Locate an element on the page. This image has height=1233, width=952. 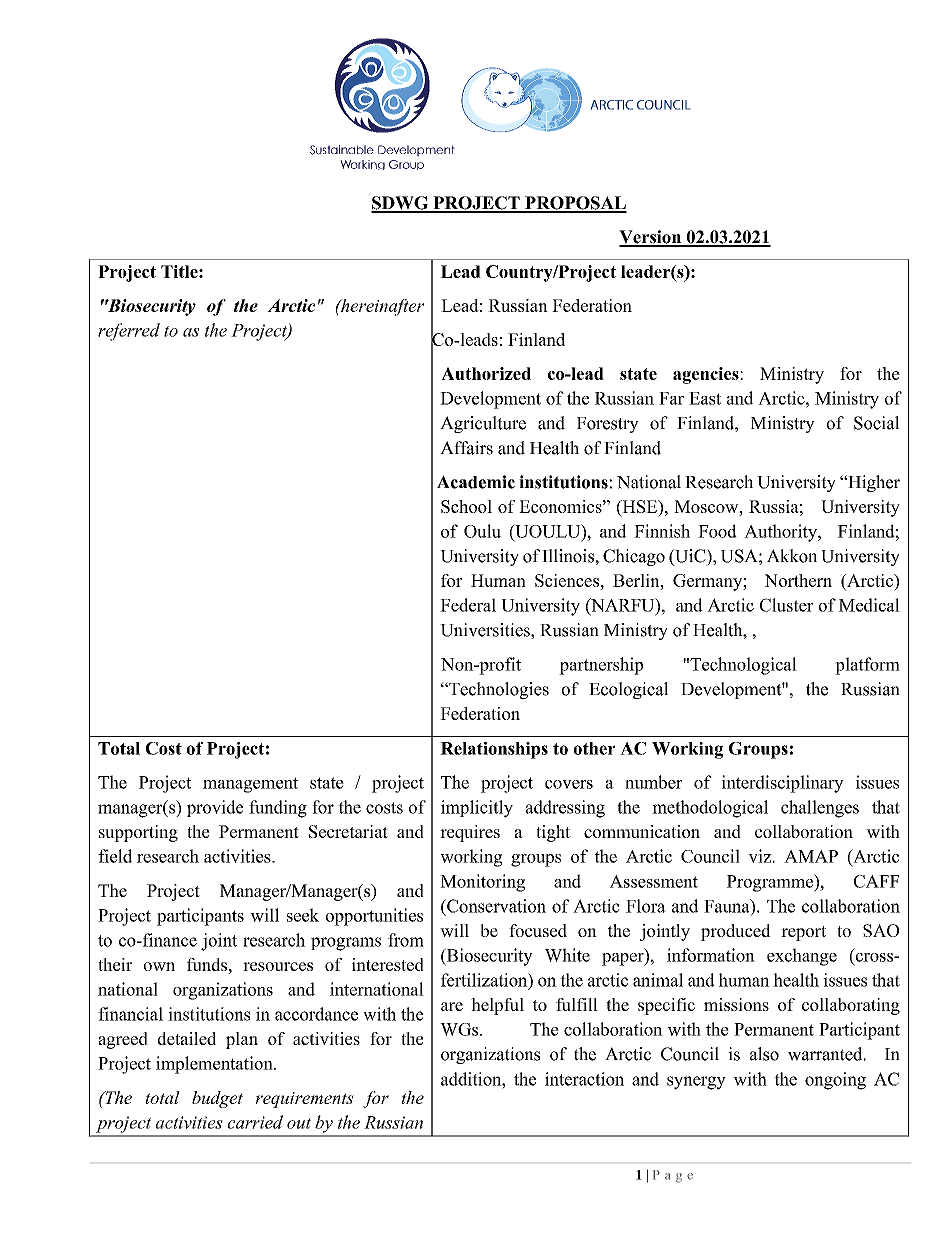
management is located at coordinates (250, 785).
